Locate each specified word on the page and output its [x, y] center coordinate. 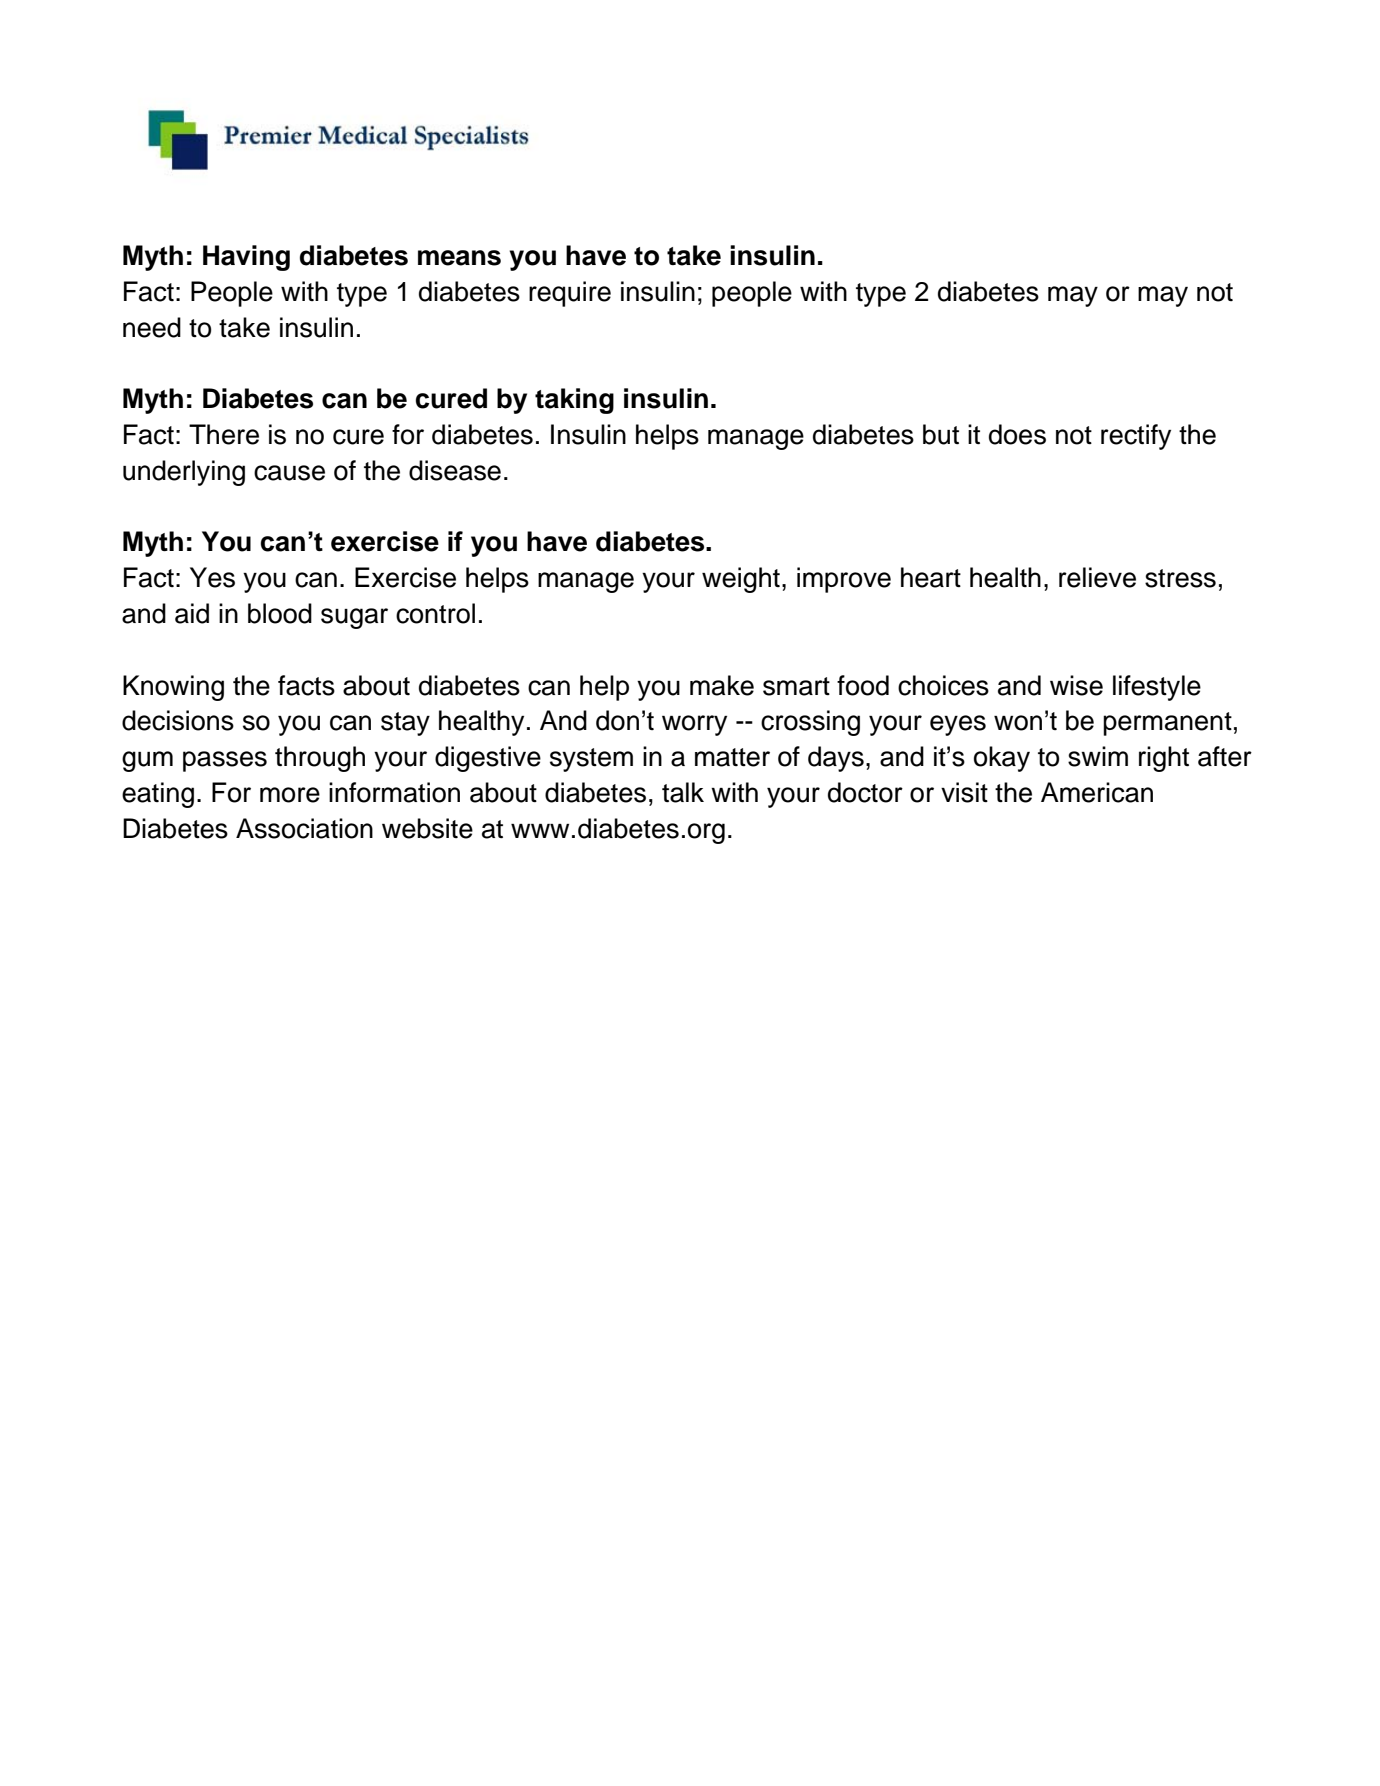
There [224, 434]
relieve [1097, 577]
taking [574, 401]
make [722, 685]
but [941, 434]
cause [289, 473]
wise [1076, 685]
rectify [1136, 437]
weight [741, 580]
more [290, 795]
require [570, 294]
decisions [178, 720]
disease [455, 470]
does [1017, 434]
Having [246, 258]
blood [280, 613]
